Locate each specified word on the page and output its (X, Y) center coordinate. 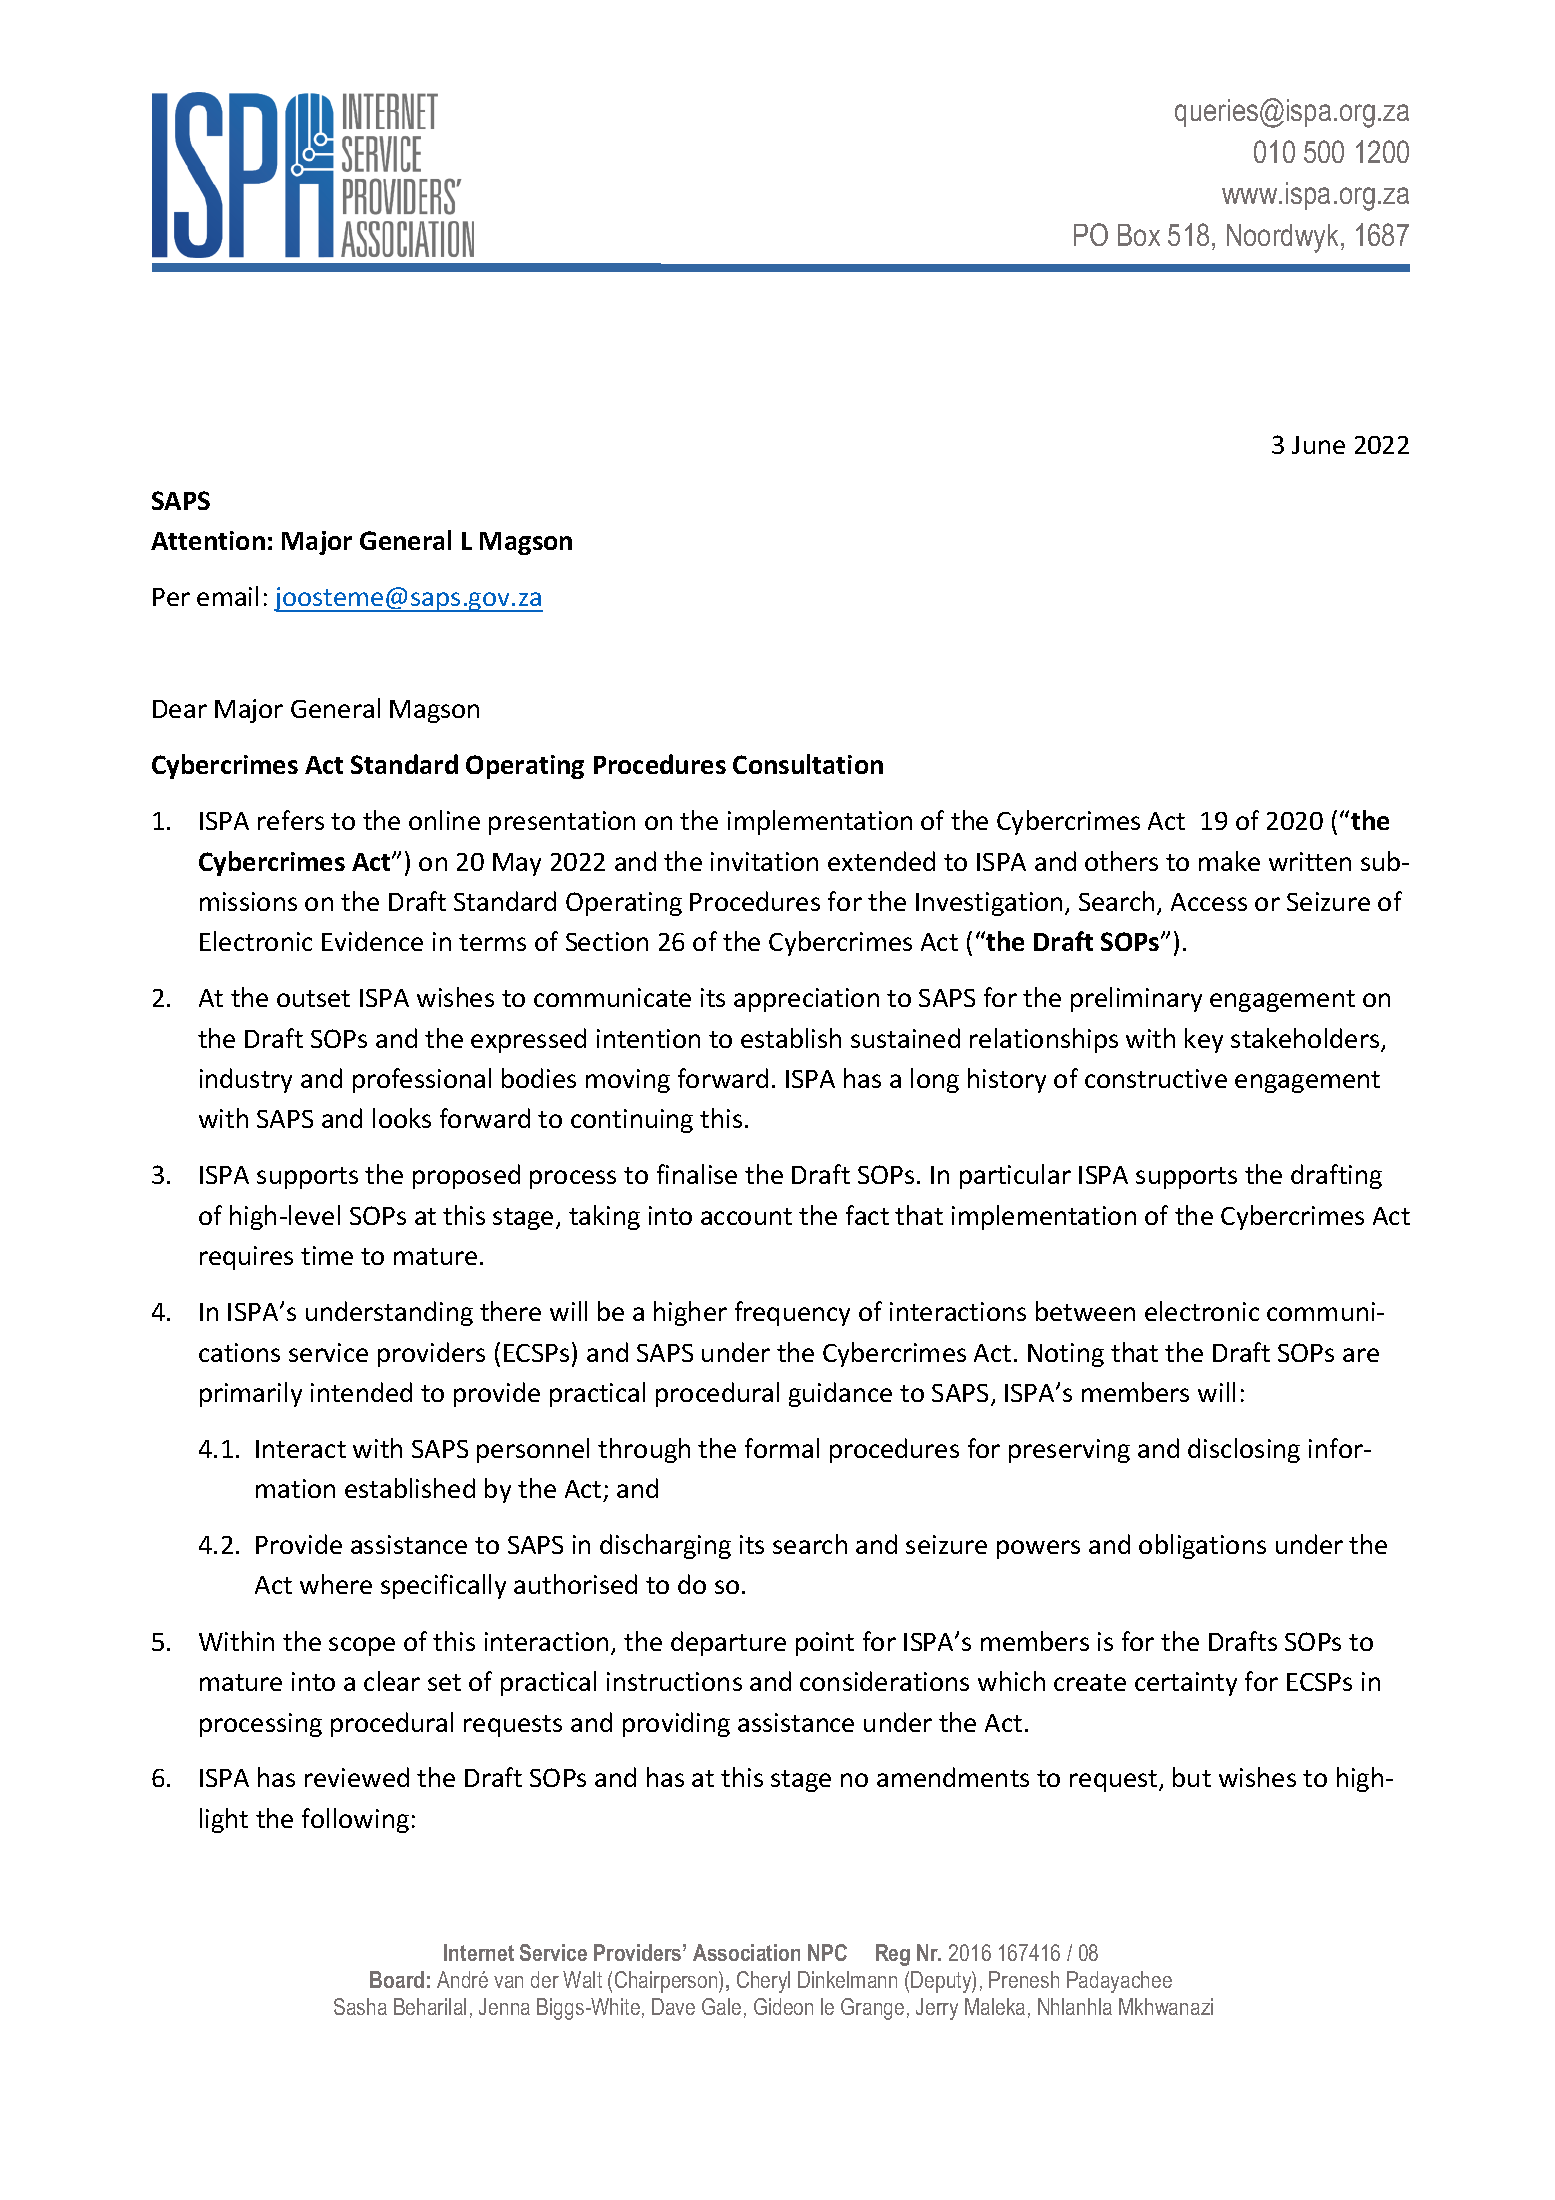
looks (402, 1118)
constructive (1156, 1078)
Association (746, 1952)
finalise (697, 1174)
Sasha (360, 2006)
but (1192, 1777)
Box (1139, 235)
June (1318, 445)
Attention (208, 540)
